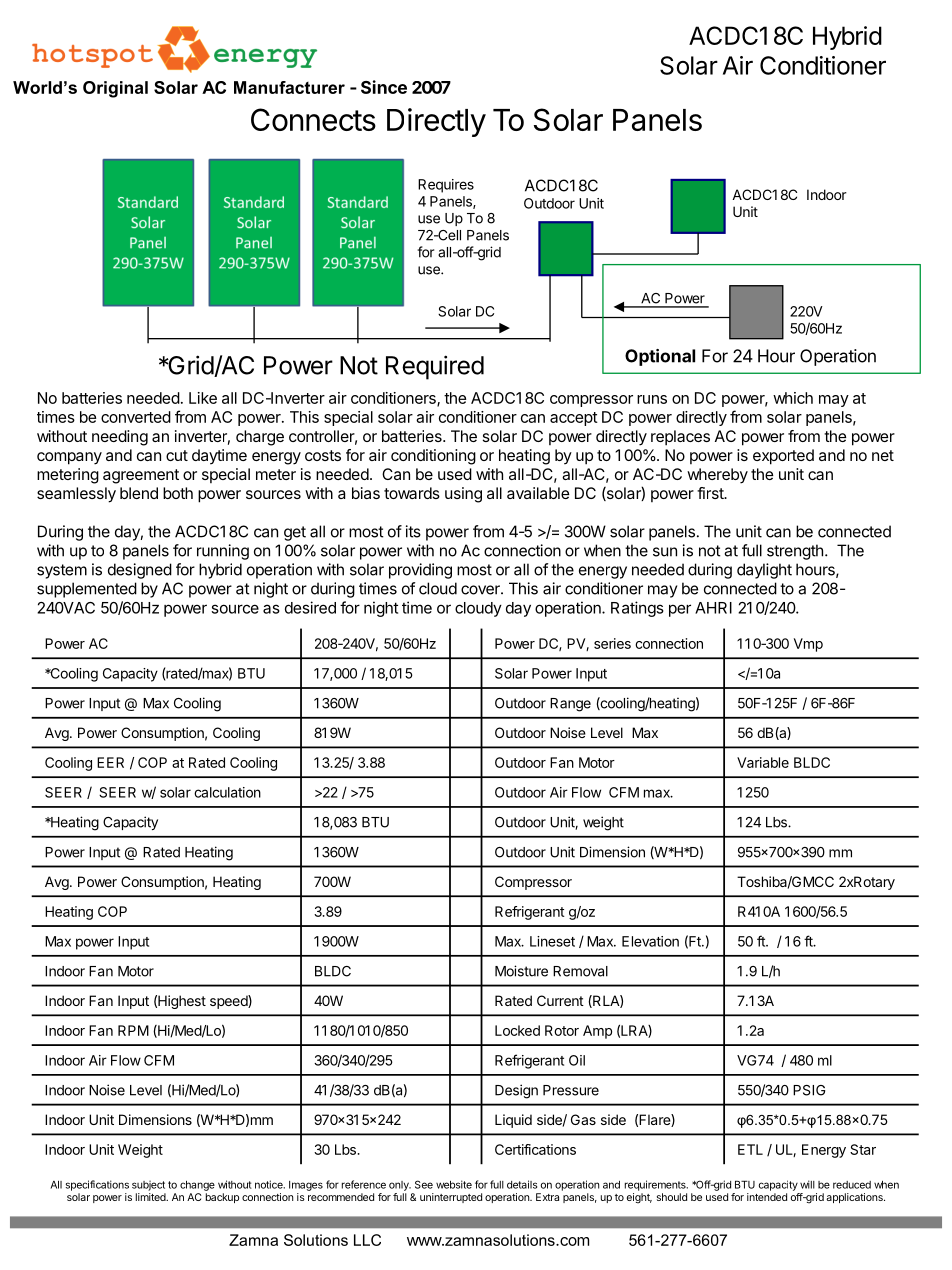 The image size is (952, 1270). Describe the element at coordinates (148, 1185) in the screenshot. I see `subject` at that location.
